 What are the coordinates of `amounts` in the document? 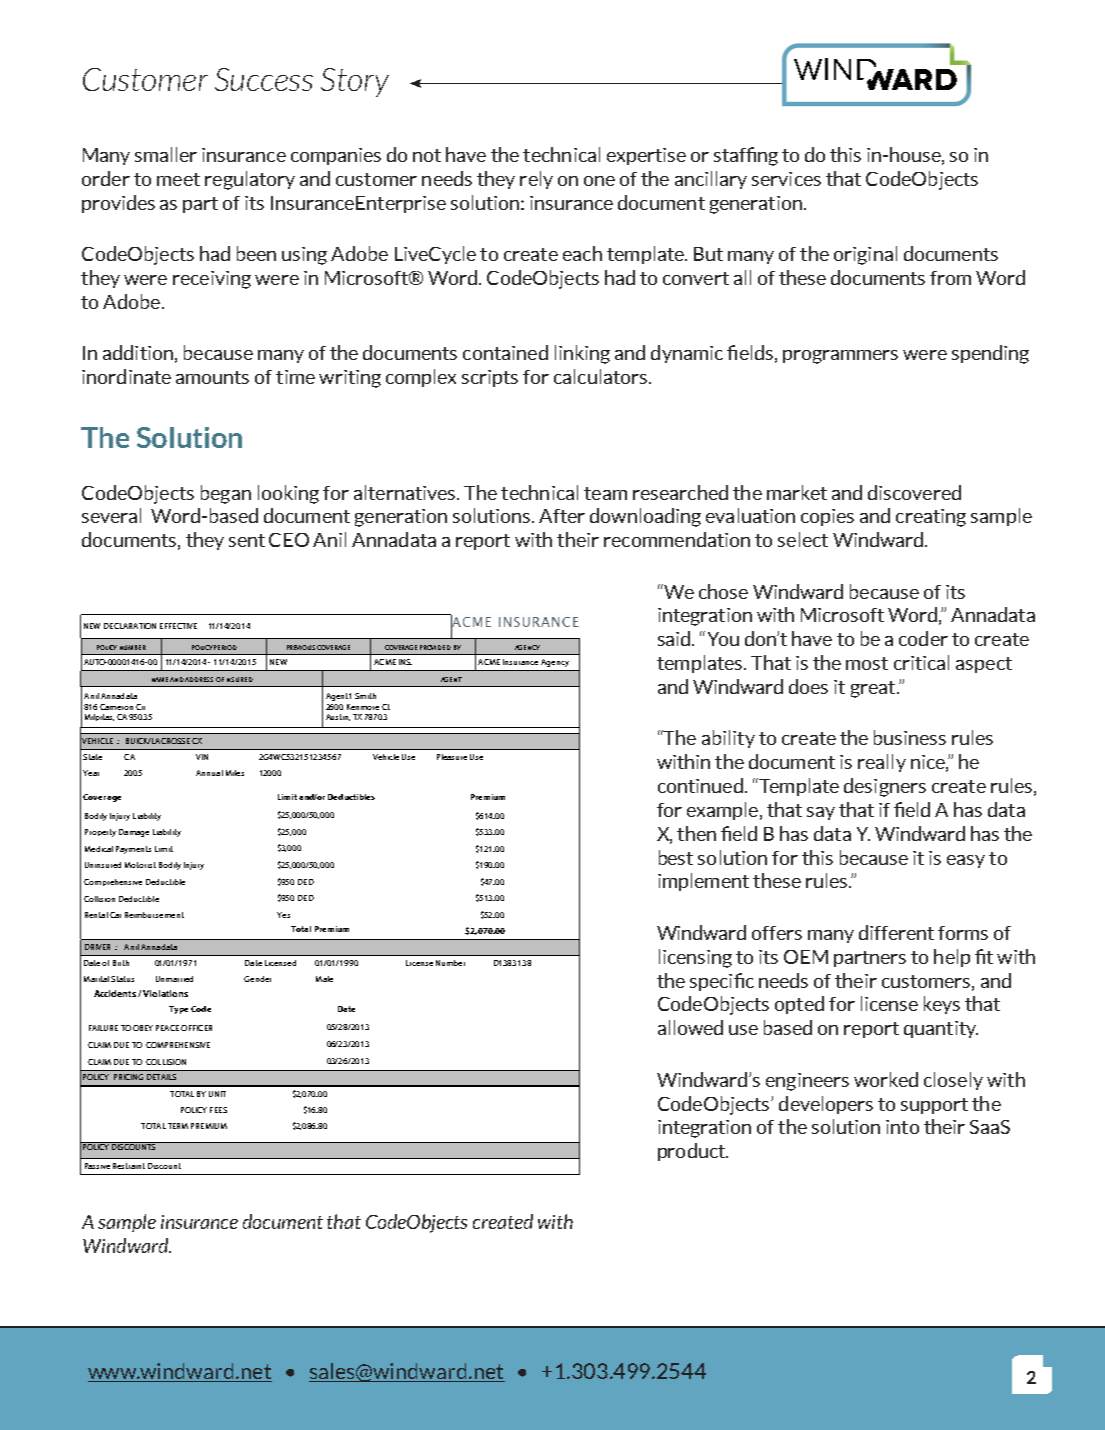 It's located at (212, 377).
